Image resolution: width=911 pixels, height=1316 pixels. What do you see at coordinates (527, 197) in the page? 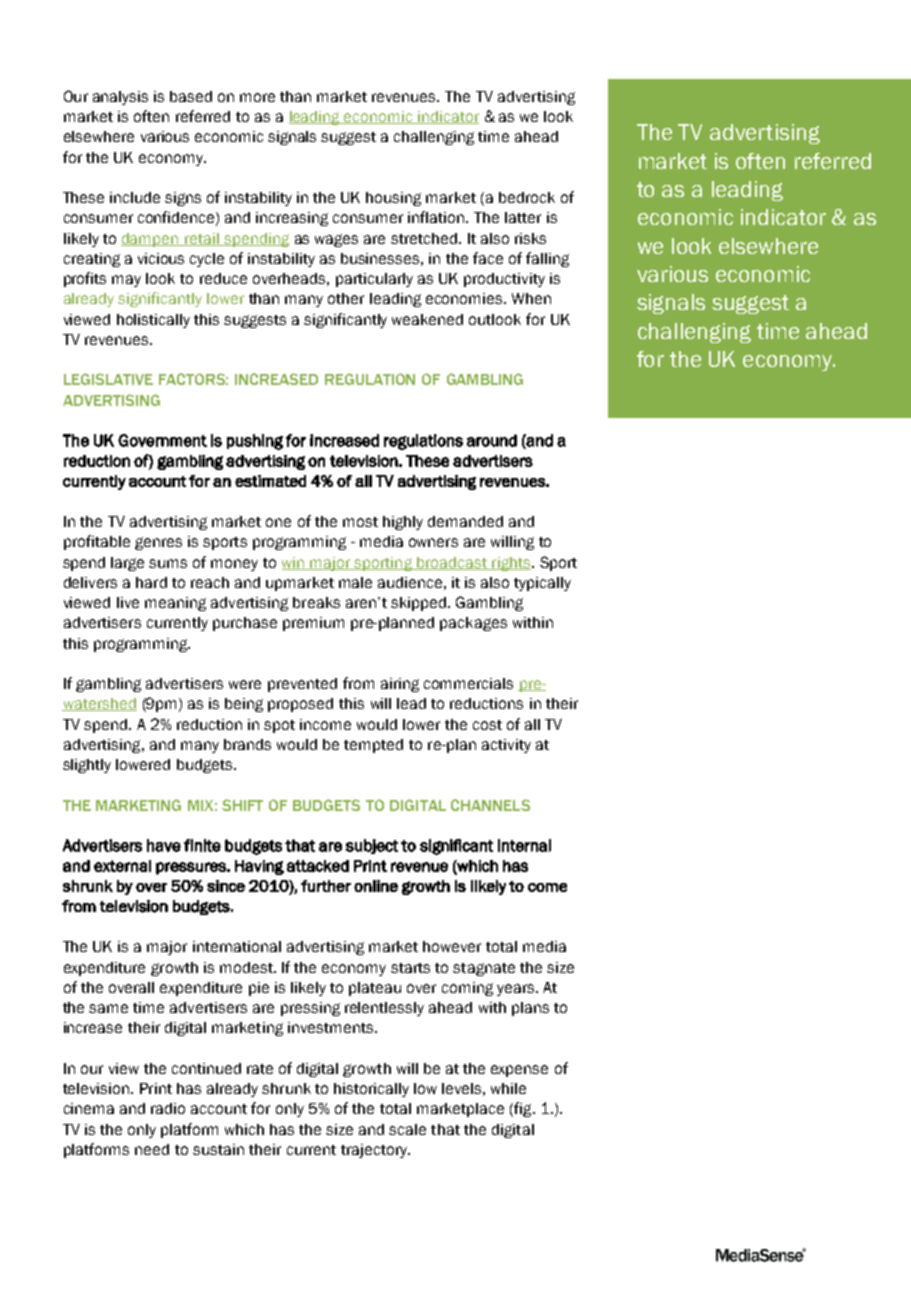
I see `bedrock` at bounding box center [527, 197].
